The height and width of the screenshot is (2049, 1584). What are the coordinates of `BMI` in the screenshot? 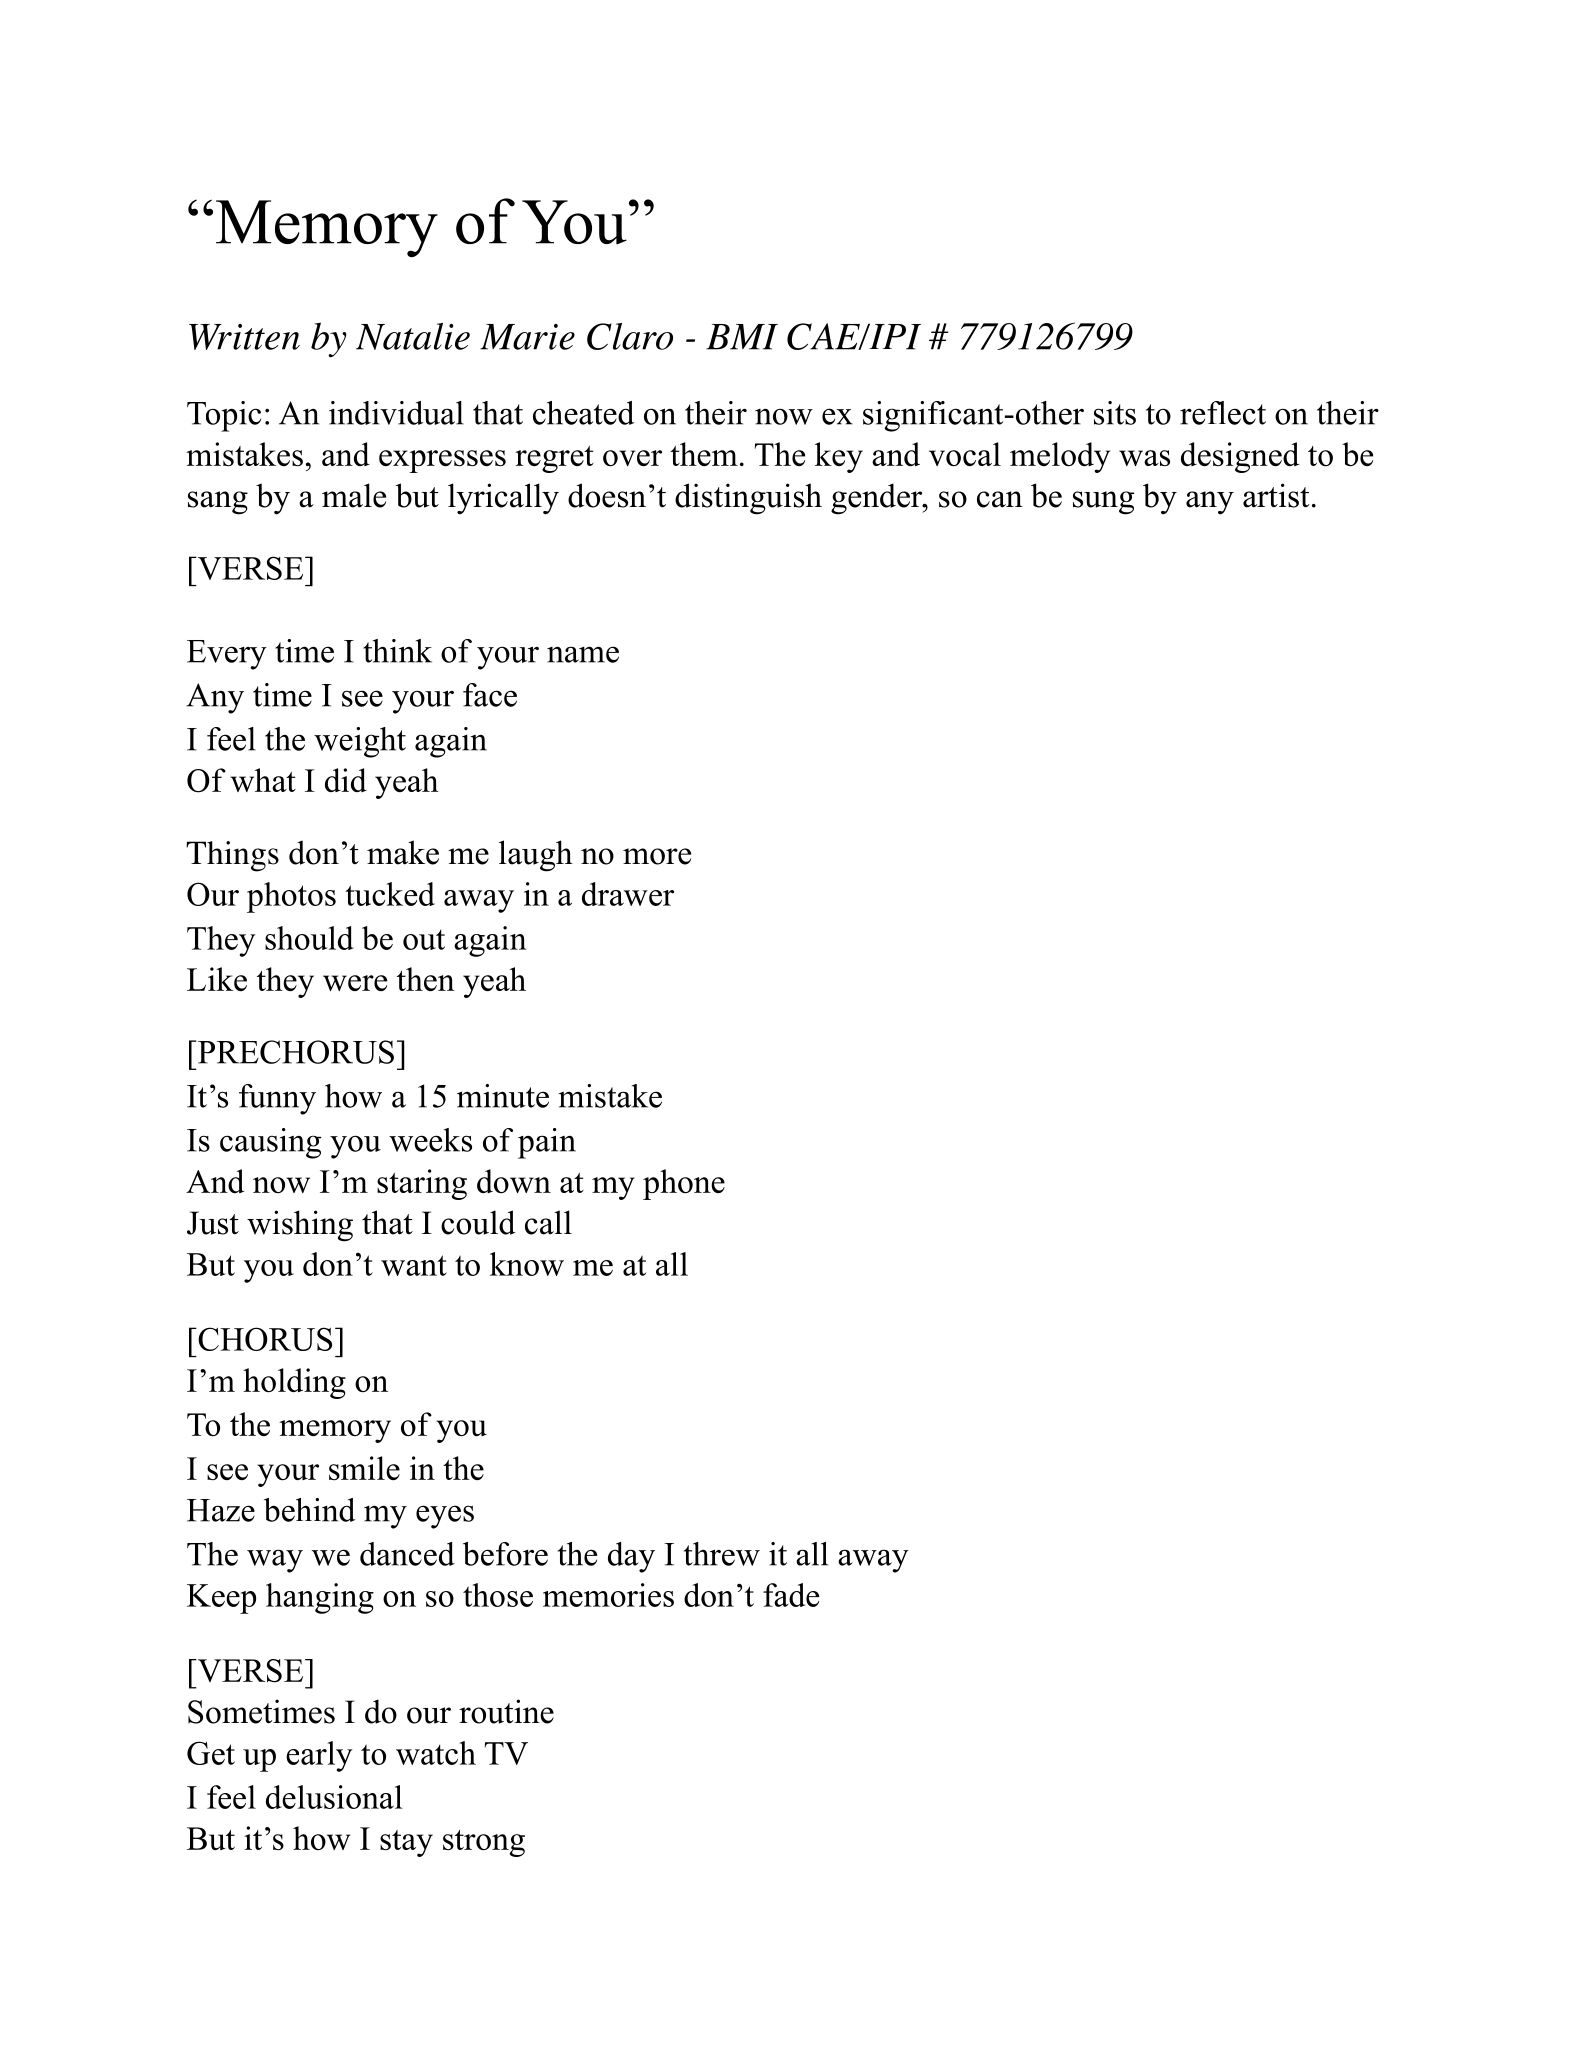 It's located at (742, 337).
